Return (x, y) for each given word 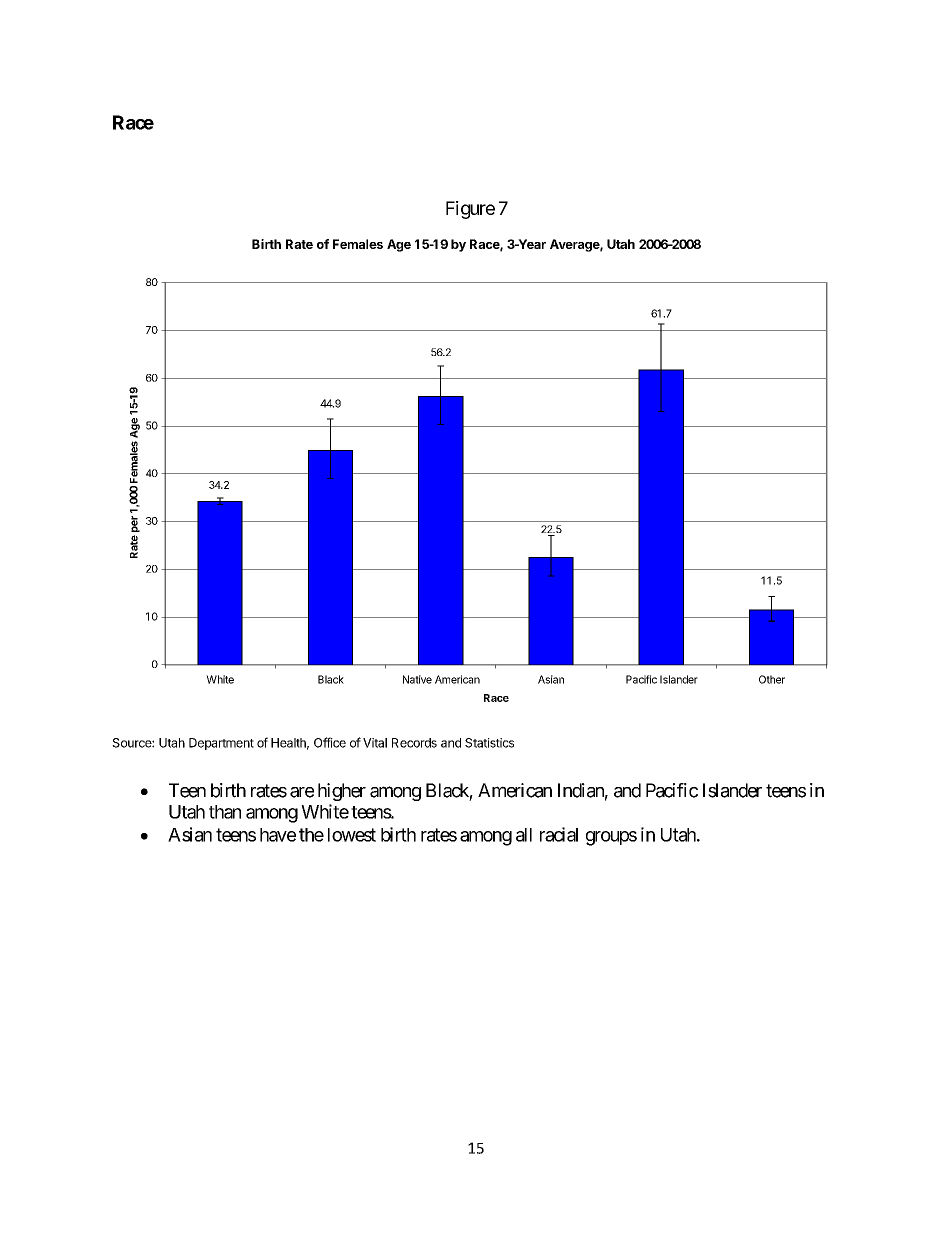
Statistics (489, 743)
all (524, 835)
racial (559, 834)
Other (772, 679)
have (278, 835)
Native (417, 679)
